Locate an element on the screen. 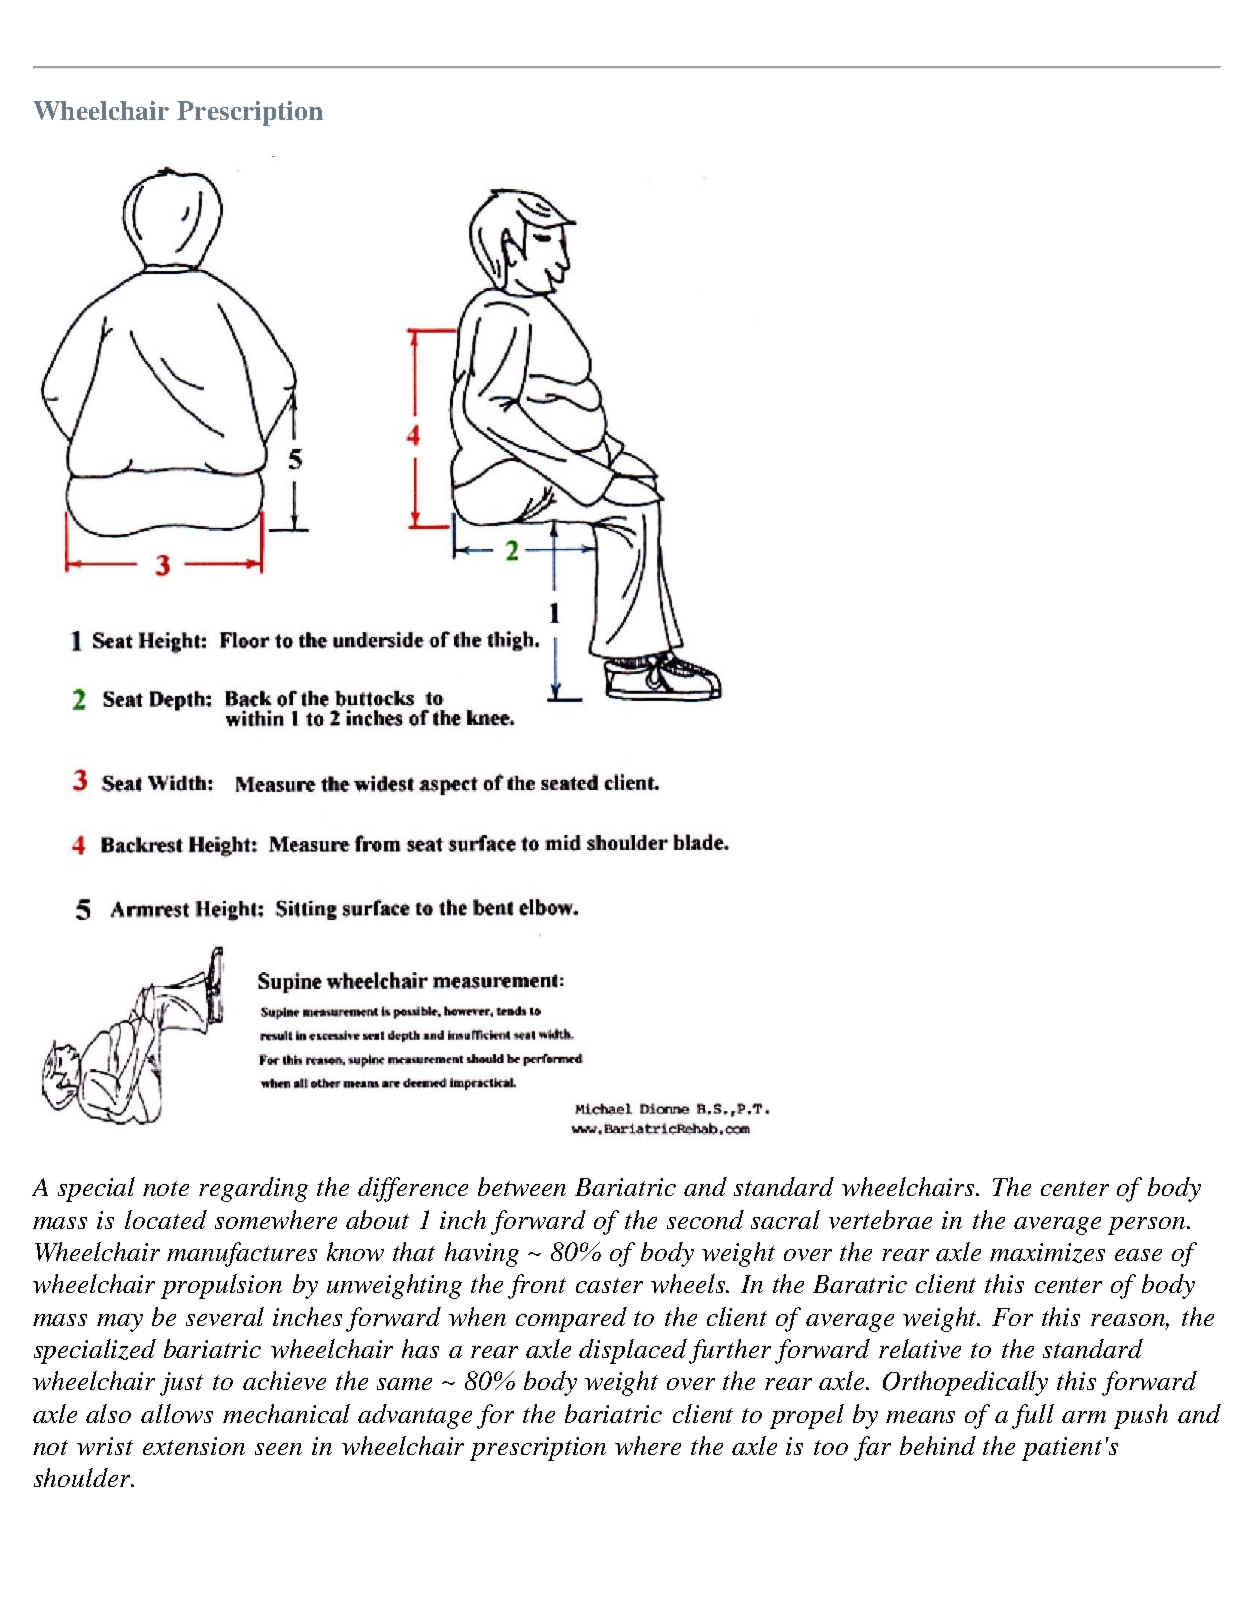 The image size is (1255, 1624). vertebrae is located at coordinates (880, 1219).
